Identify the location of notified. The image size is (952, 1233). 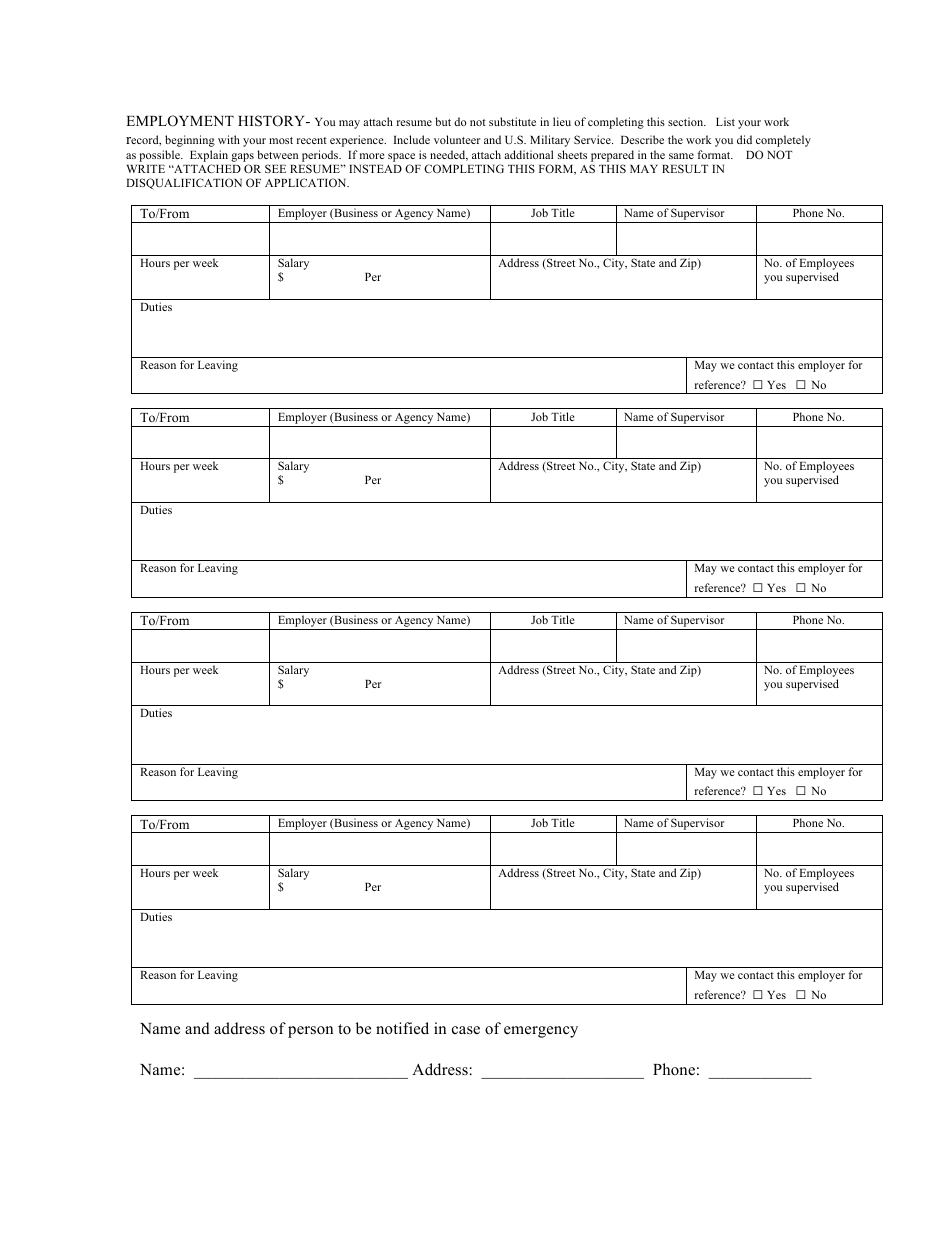
(402, 1028).
